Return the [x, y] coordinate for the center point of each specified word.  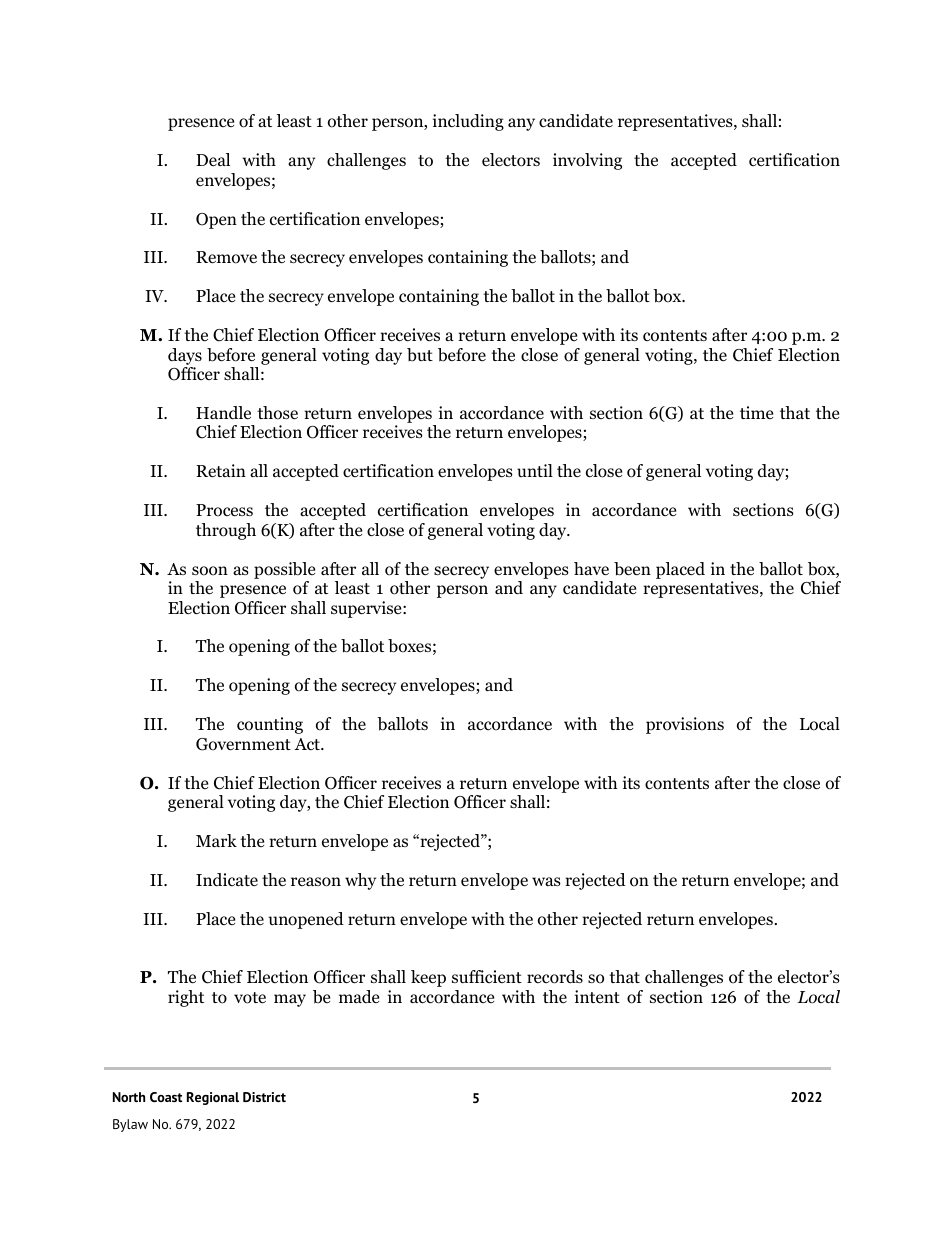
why [360, 881]
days [185, 356]
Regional [213, 1098]
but [420, 355]
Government [243, 744]
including [468, 122]
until [535, 470]
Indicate [227, 880]
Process [224, 510]
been [632, 569]
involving [587, 161]
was [546, 881]
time [756, 412]
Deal [213, 159]
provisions [685, 725]
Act [308, 744]
